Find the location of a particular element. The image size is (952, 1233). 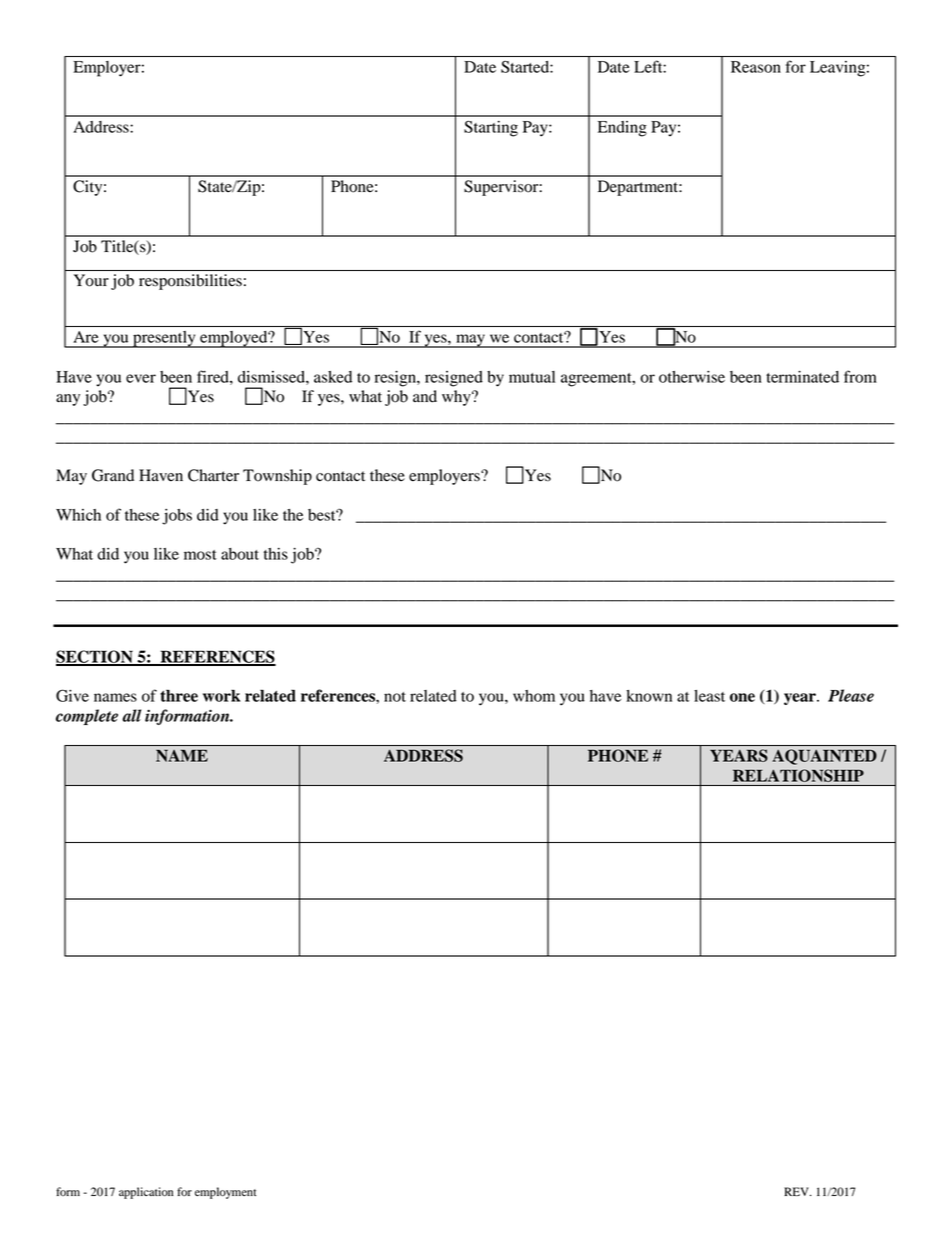

why is located at coordinates (457, 398).
